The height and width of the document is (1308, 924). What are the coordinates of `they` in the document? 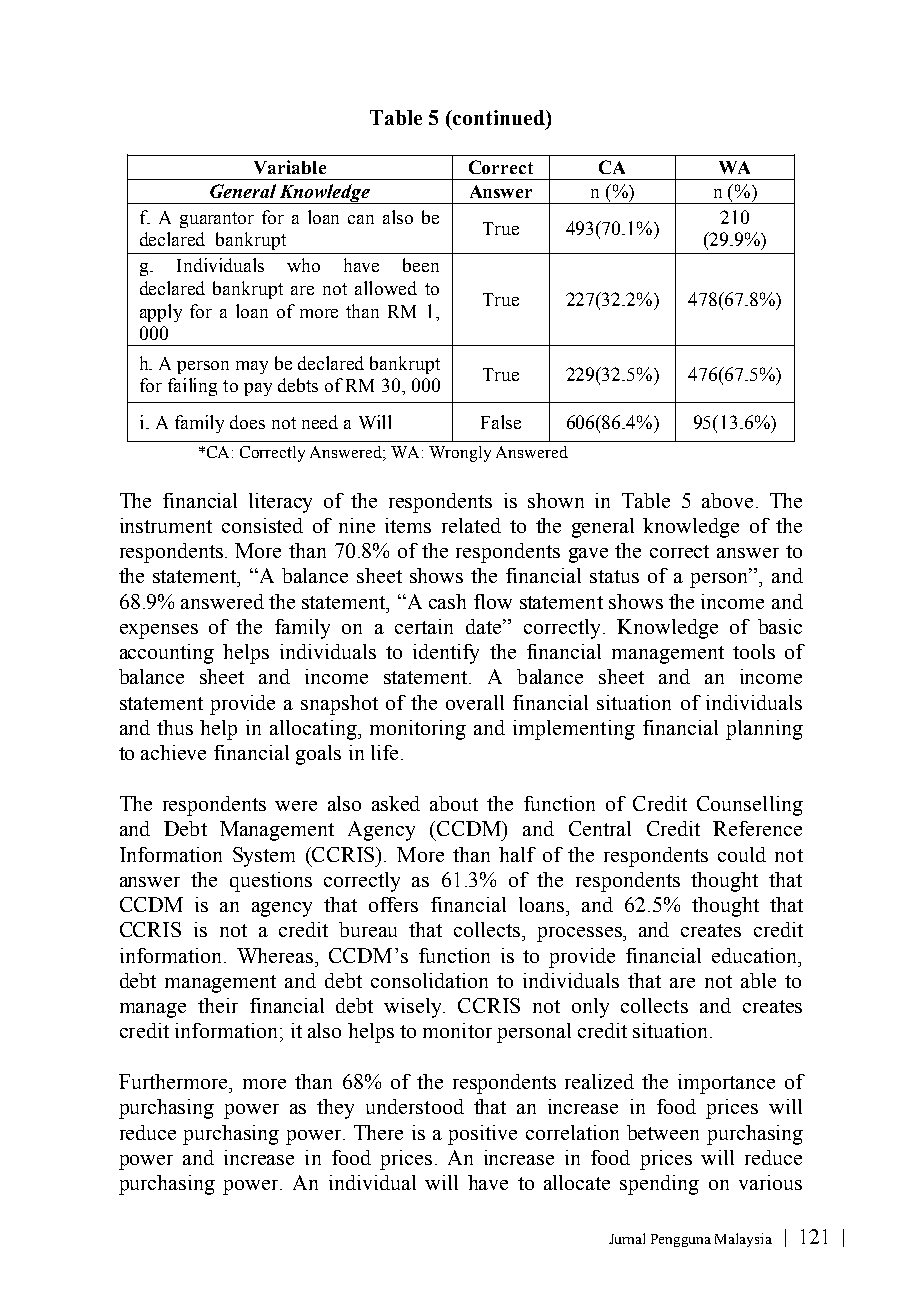 It's located at (335, 1109).
